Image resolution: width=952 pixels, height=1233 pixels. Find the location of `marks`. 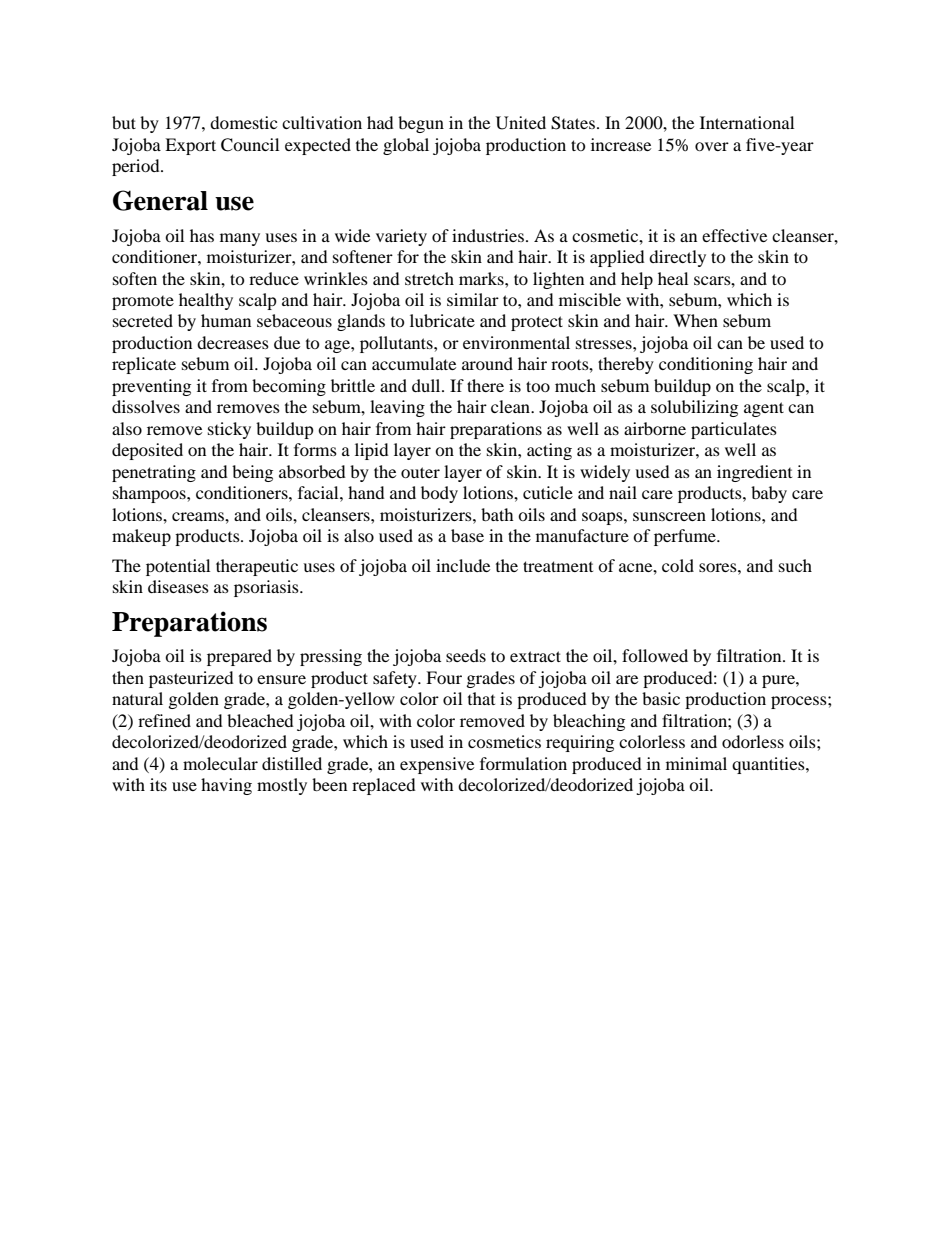

marks is located at coordinates (482, 278).
